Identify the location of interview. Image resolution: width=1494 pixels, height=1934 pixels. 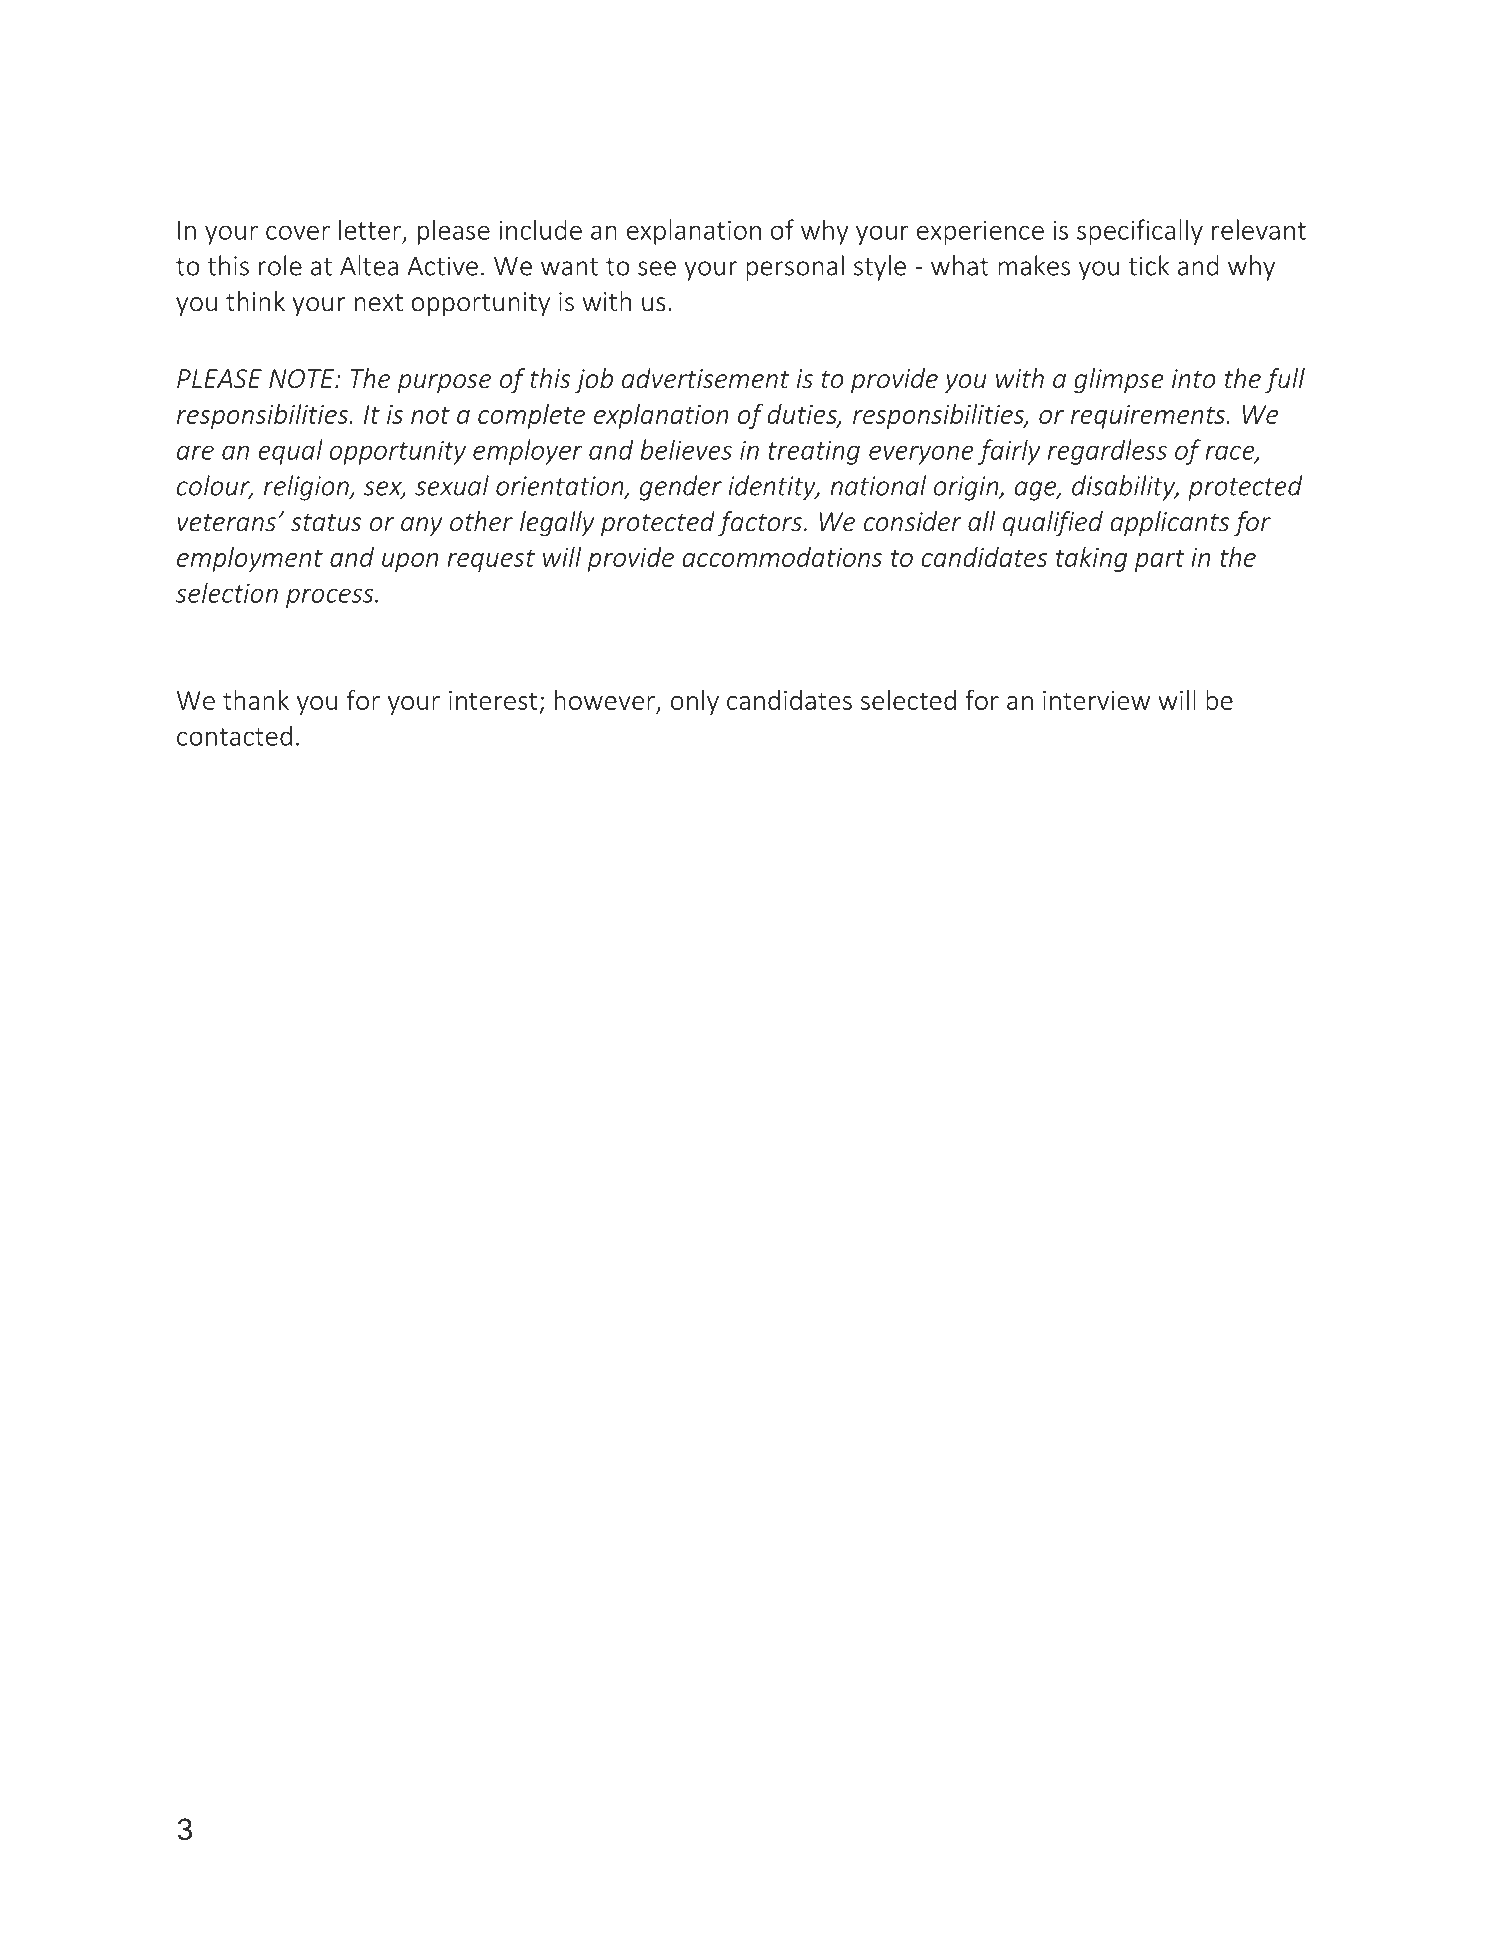
(1096, 700).
